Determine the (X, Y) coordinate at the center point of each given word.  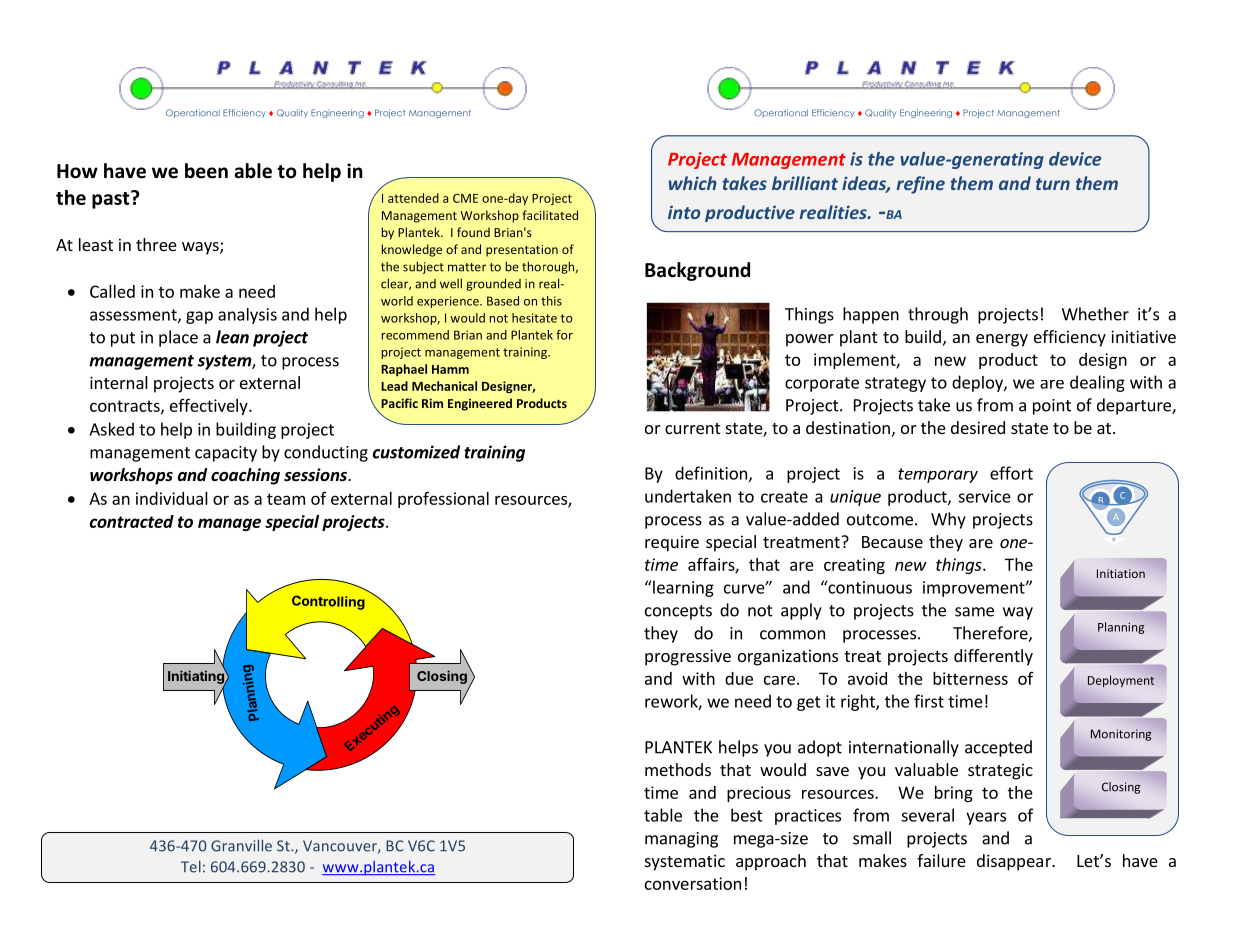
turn (1053, 184)
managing (681, 840)
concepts (678, 612)
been (206, 171)
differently (993, 657)
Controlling (328, 602)
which (692, 183)
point (1052, 407)
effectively (210, 406)
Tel (191, 867)
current (692, 428)
